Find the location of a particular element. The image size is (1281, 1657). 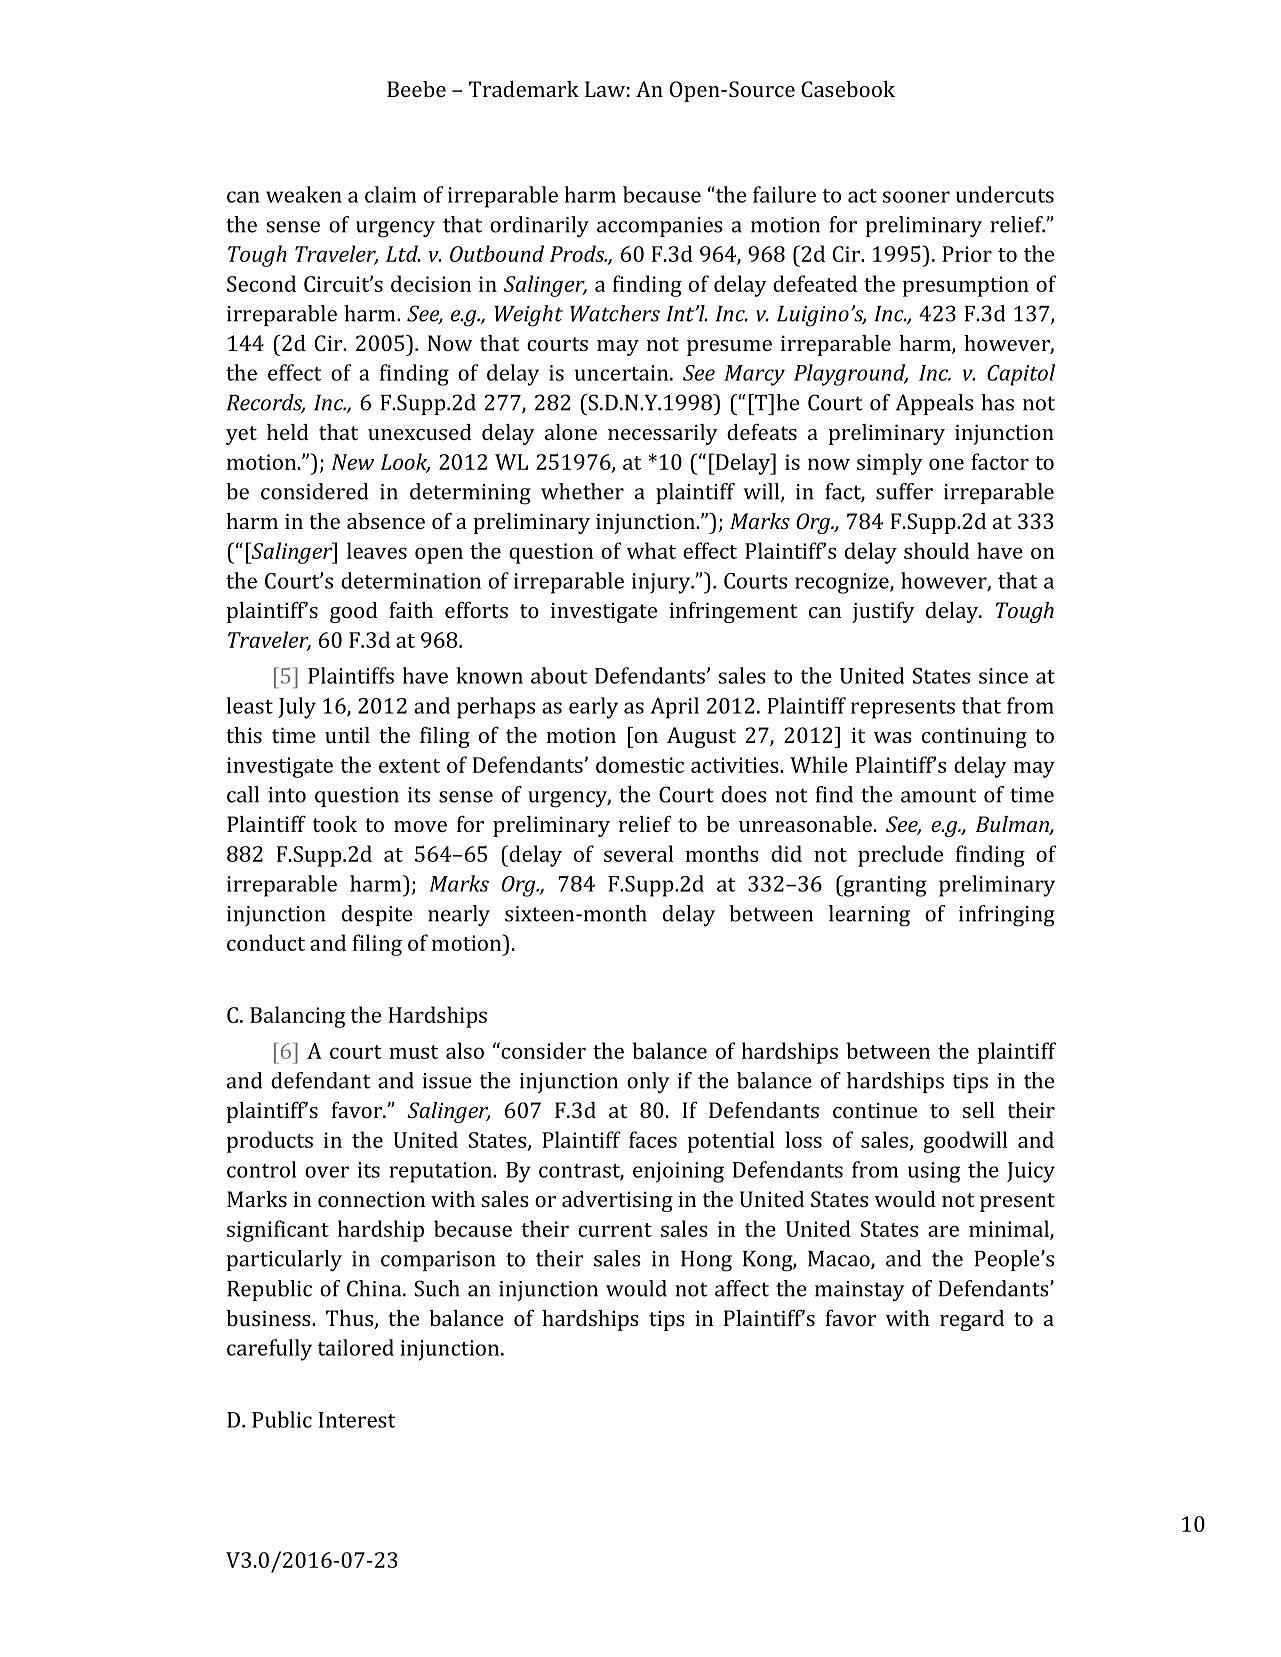

tailored is located at coordinates (355, 1347).
